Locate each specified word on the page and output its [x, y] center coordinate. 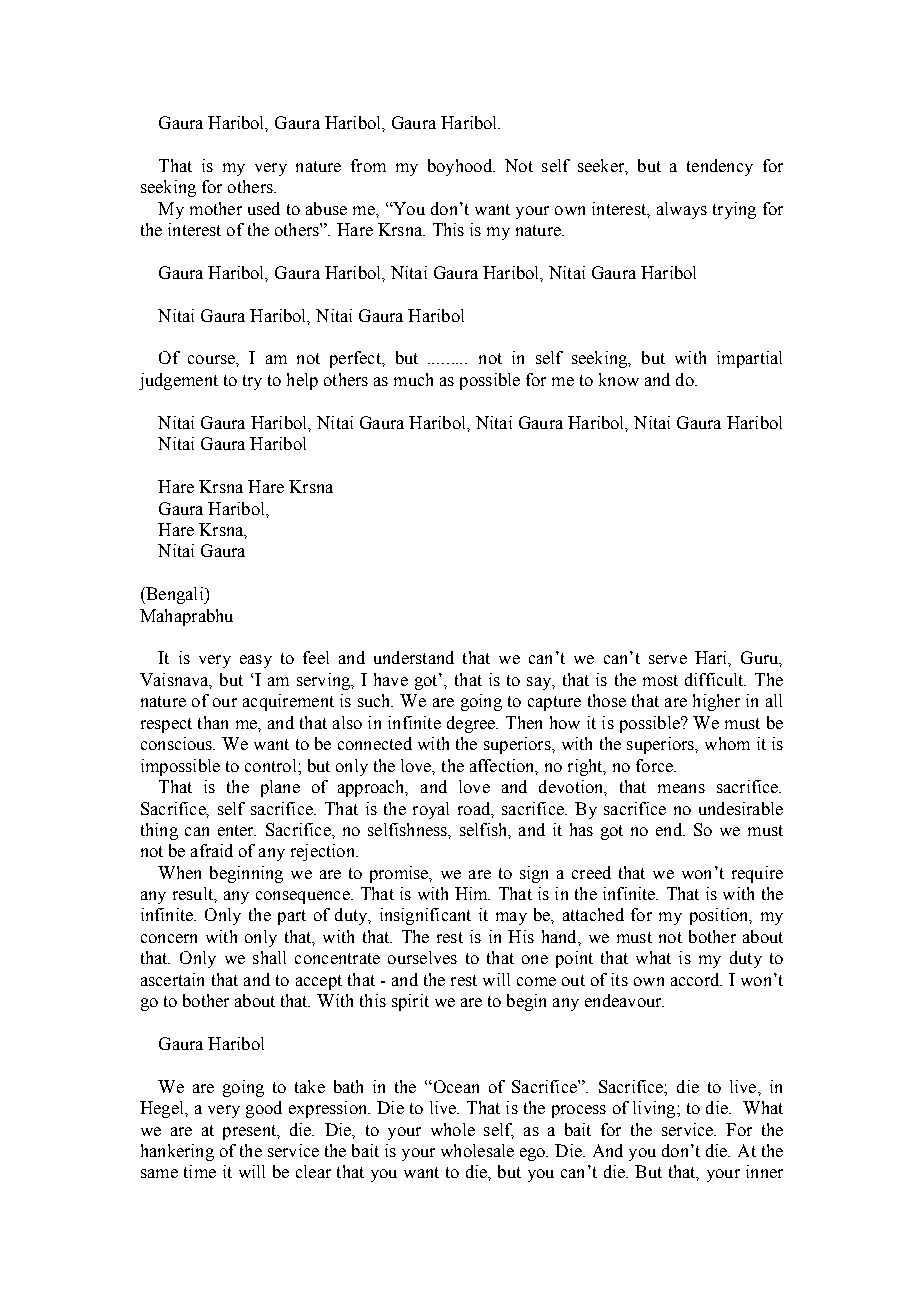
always [682, 210]
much [413, 379]
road [475, 809]
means [681, 788]
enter [237, 830]
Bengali [175, 595]
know [619, 379]
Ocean [455, 1086]
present [251, 1132]
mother [216, 208]
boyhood [461, 167]
